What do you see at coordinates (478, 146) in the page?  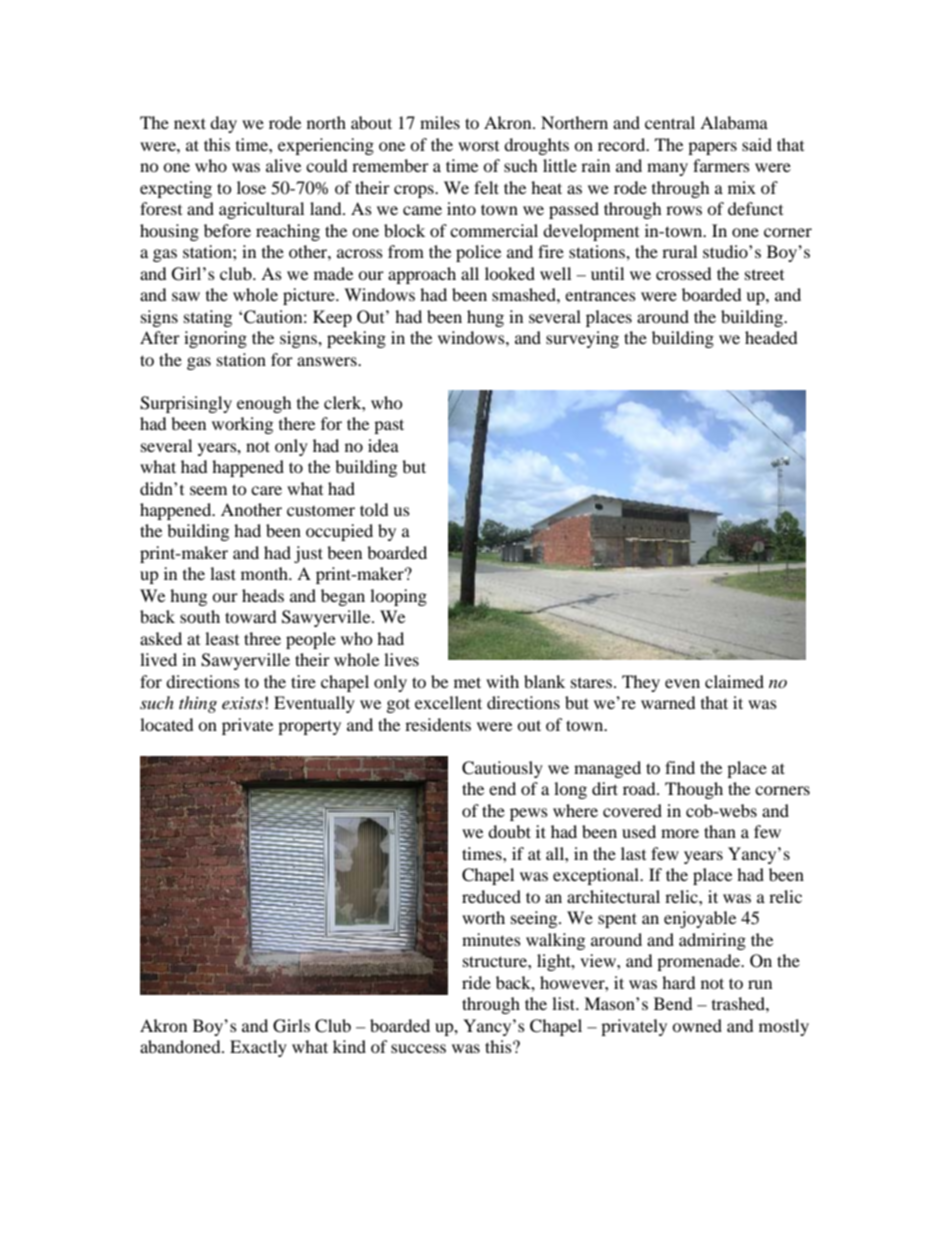 I see `worst` at bounding box center [478, 146].
